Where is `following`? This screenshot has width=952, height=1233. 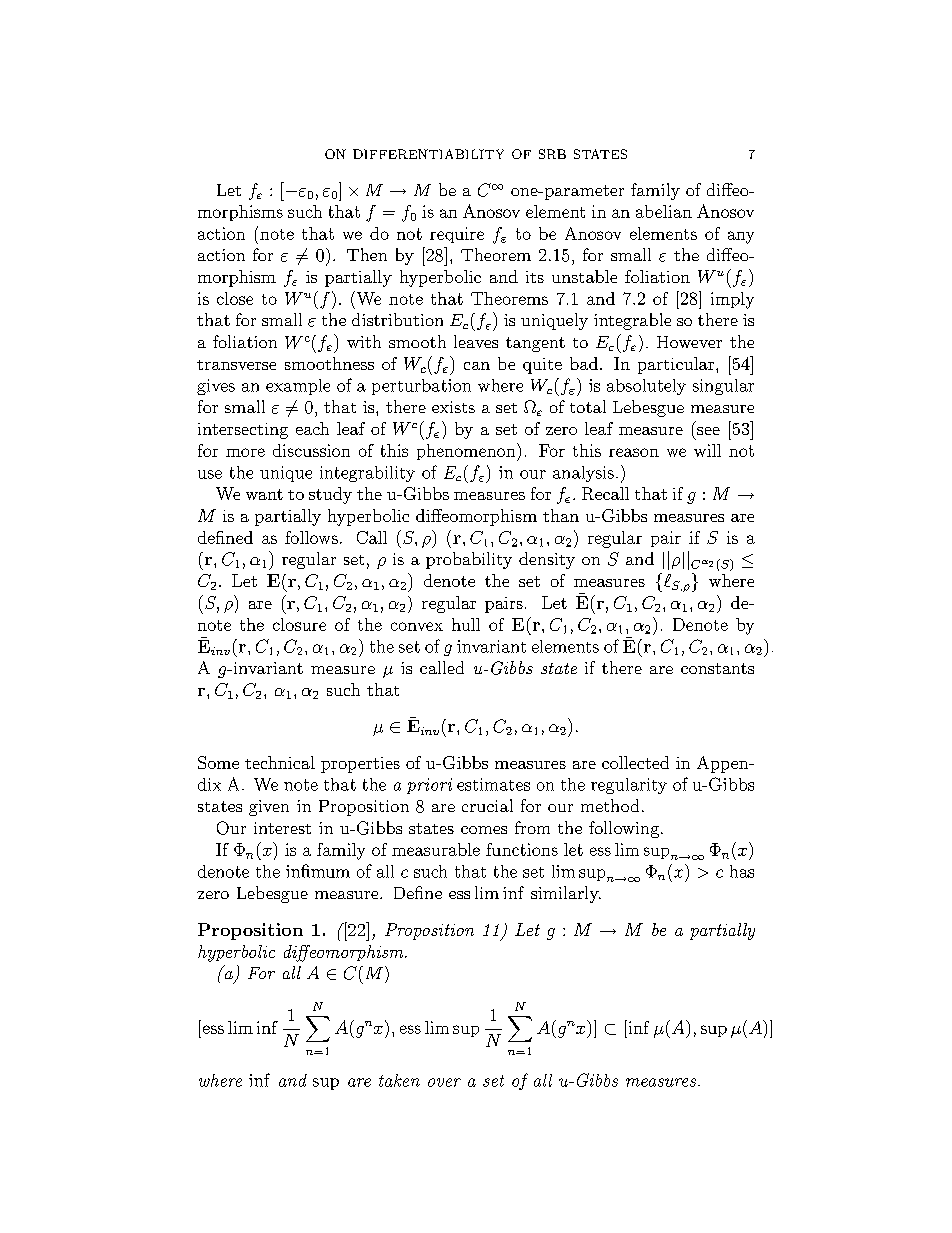 following is located at coordinates (624, 829).
